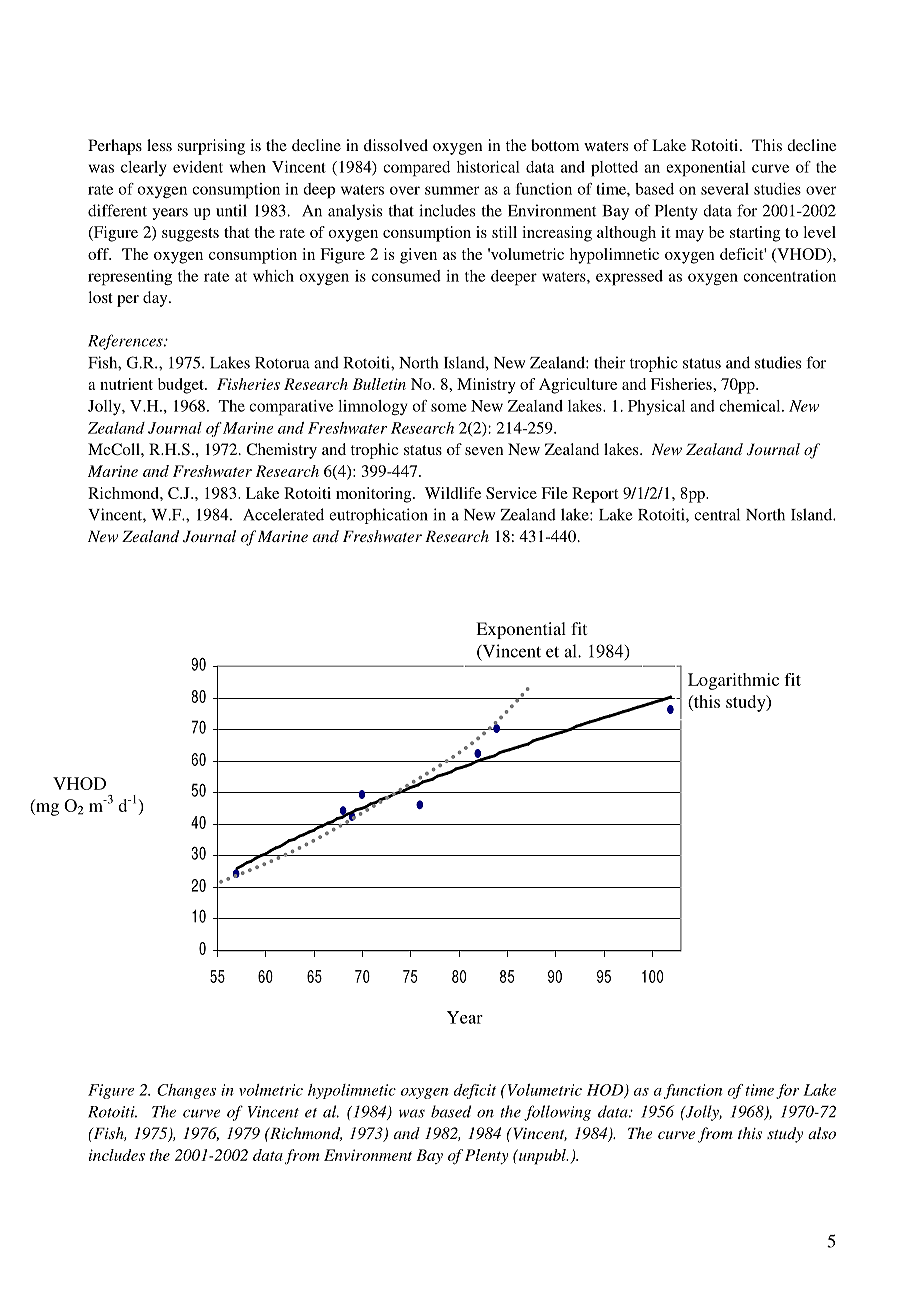 Image resolution: width=924 pixels, height=1308 pixels. I want to click on also, so click(822, 1133).
